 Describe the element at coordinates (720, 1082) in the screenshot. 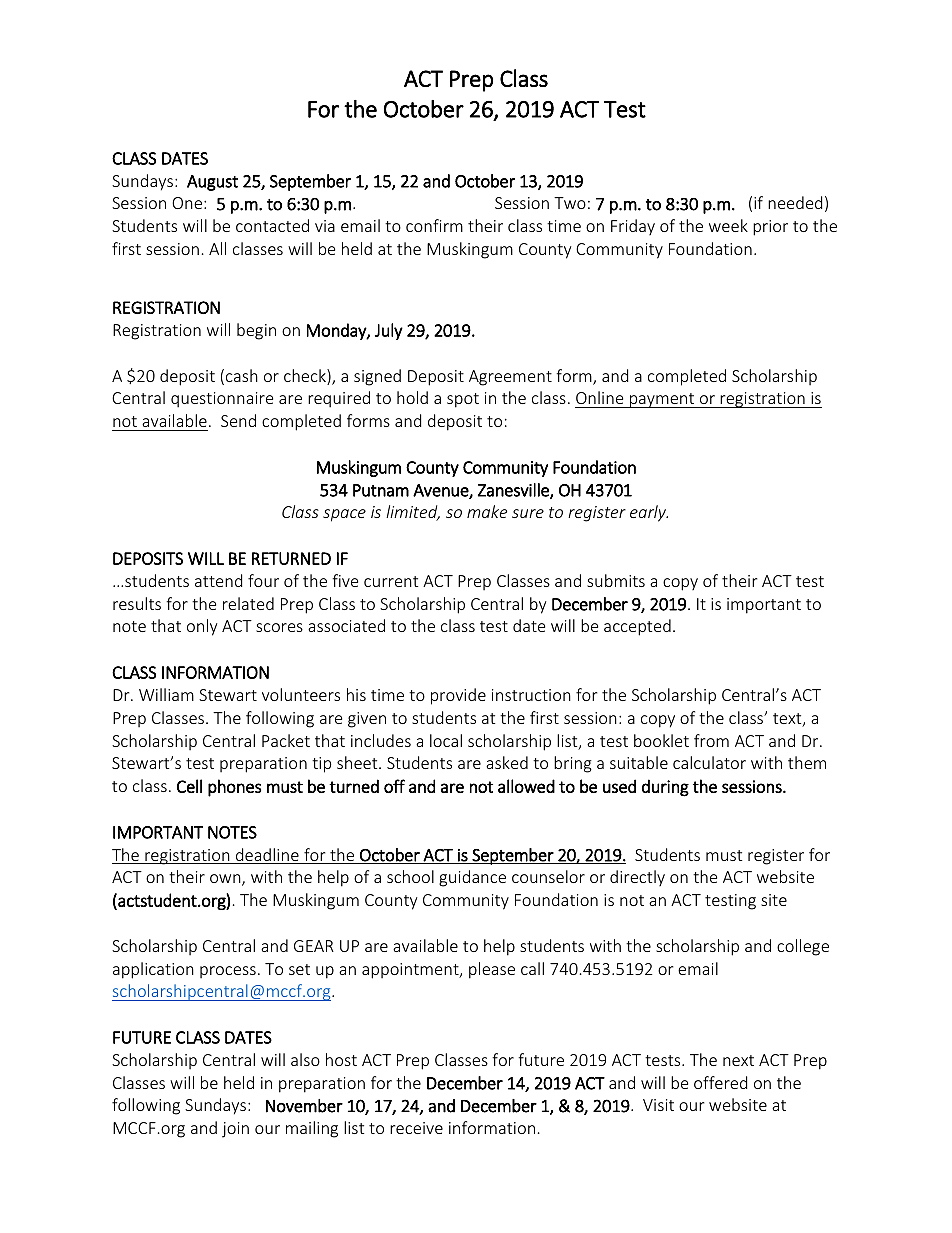

I see `offered` at that location.
